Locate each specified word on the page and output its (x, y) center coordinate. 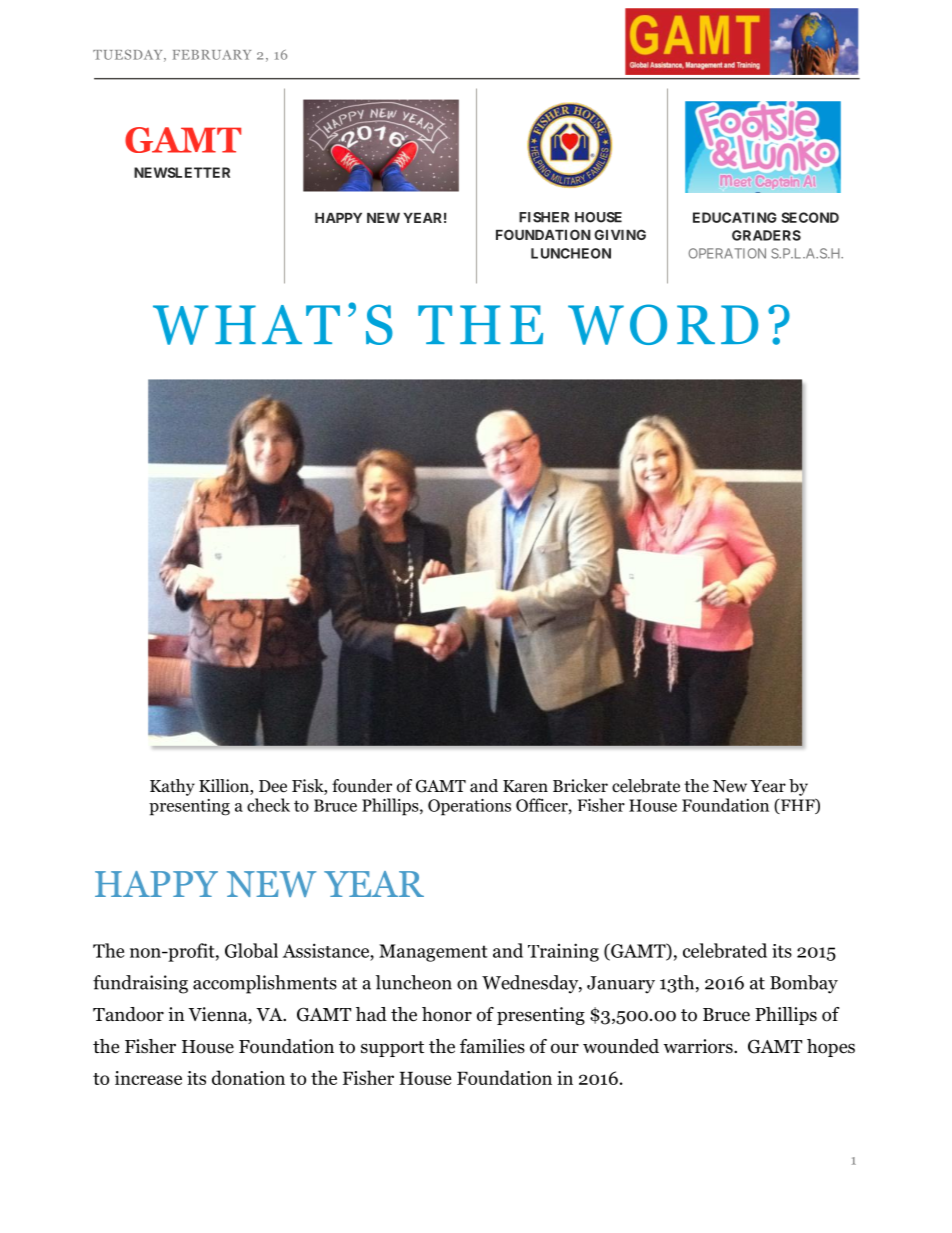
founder (362, 786)
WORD (663, 324)
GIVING (620, 234)
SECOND (810, 217)
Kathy (172, 787)
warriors (699, 1046)
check (268, 805)
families (492, 1046)
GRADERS (766, 235)
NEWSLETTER (182, 172)
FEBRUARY (212, 55)
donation (248, 1077)
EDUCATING (735, 217)
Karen (525, 786)
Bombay (804, 984)
